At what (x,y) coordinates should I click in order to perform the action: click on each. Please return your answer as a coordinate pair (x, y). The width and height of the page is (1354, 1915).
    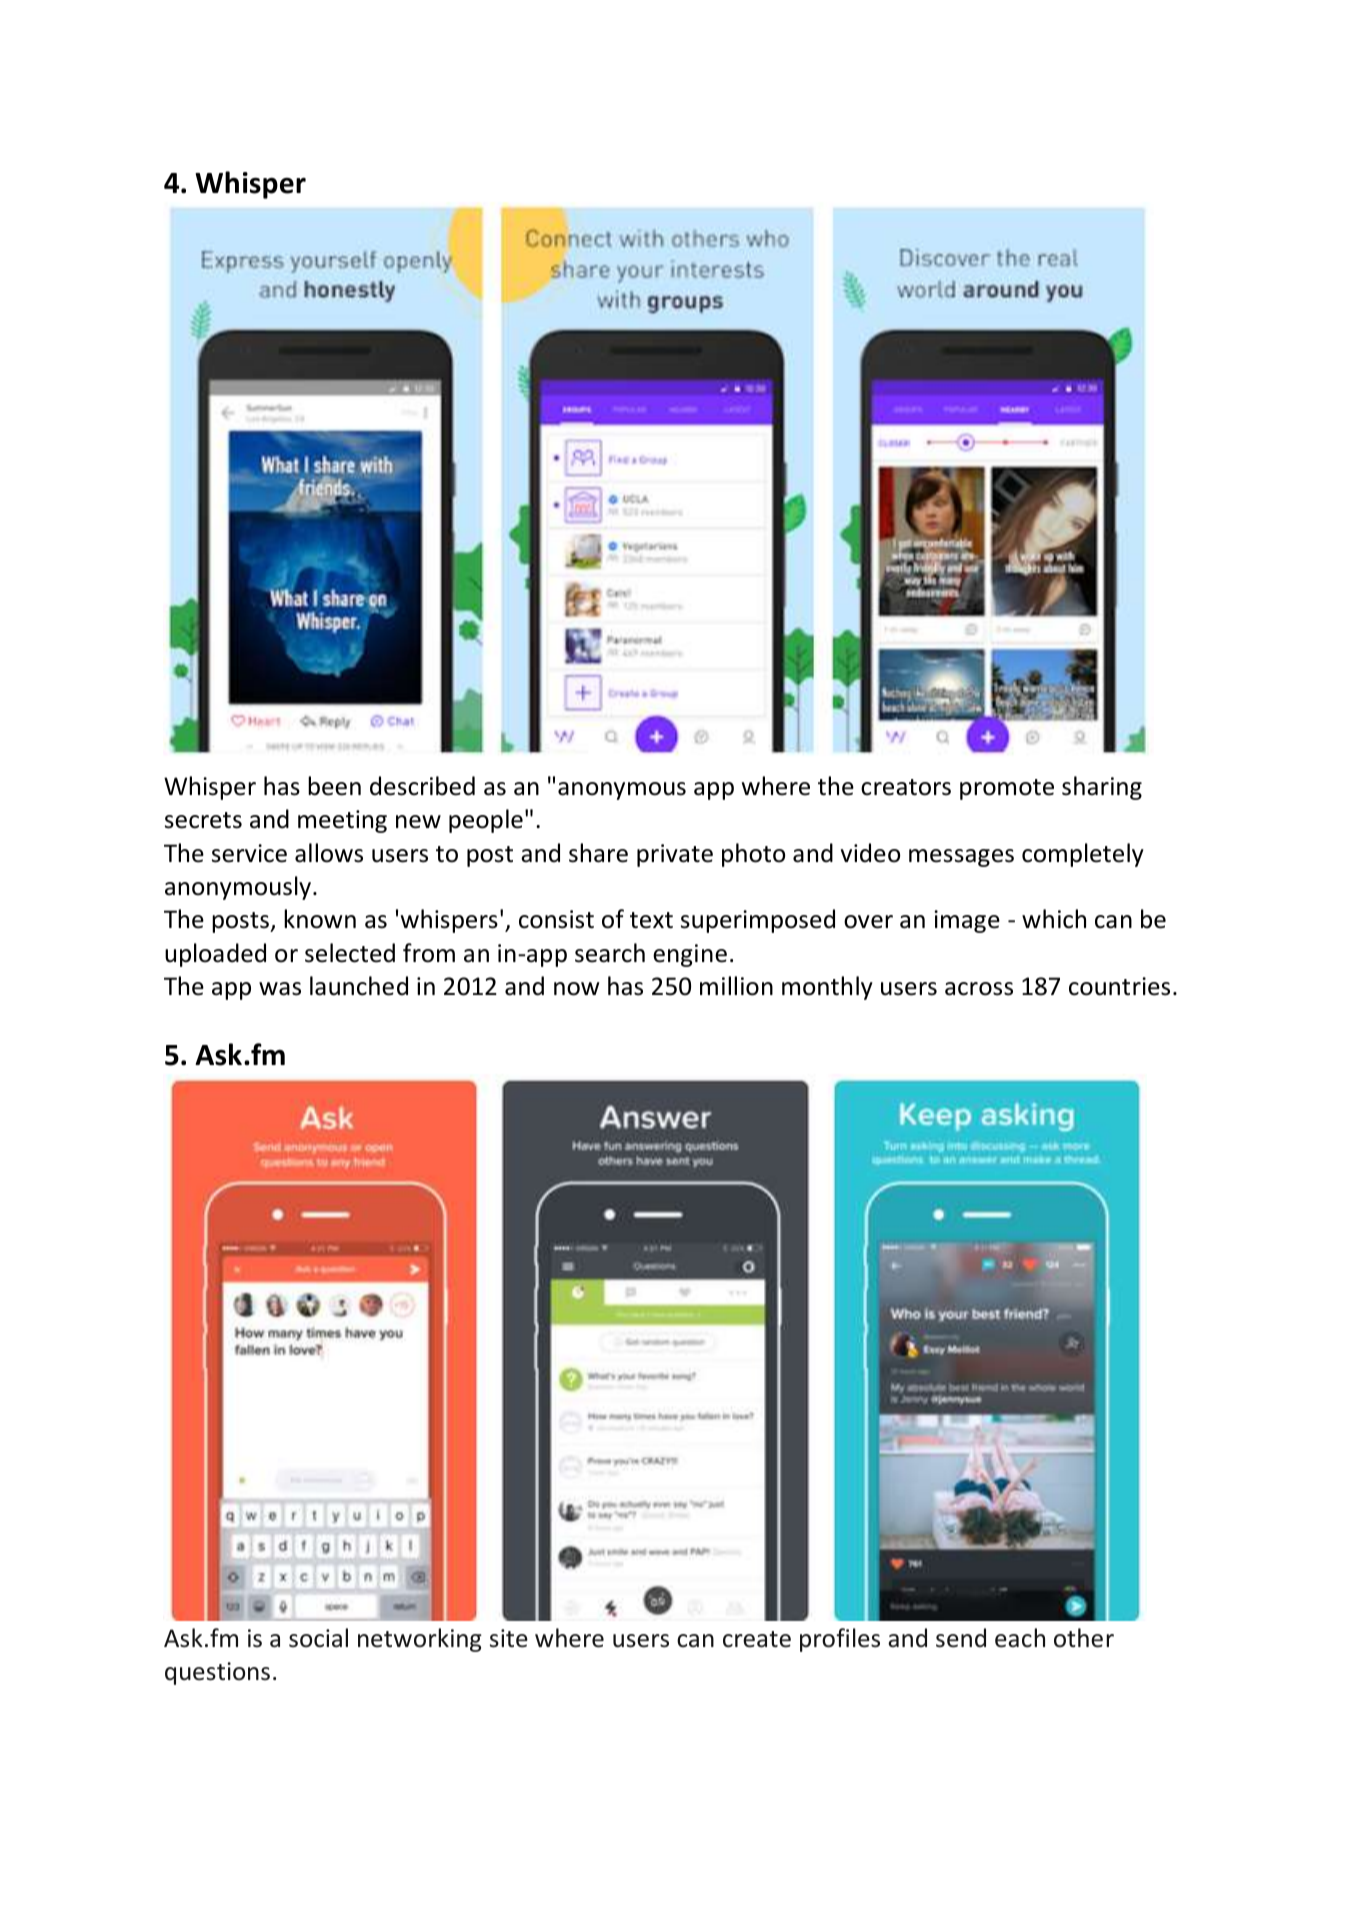
    Looking at the image, I should click on (1020, 1638).
